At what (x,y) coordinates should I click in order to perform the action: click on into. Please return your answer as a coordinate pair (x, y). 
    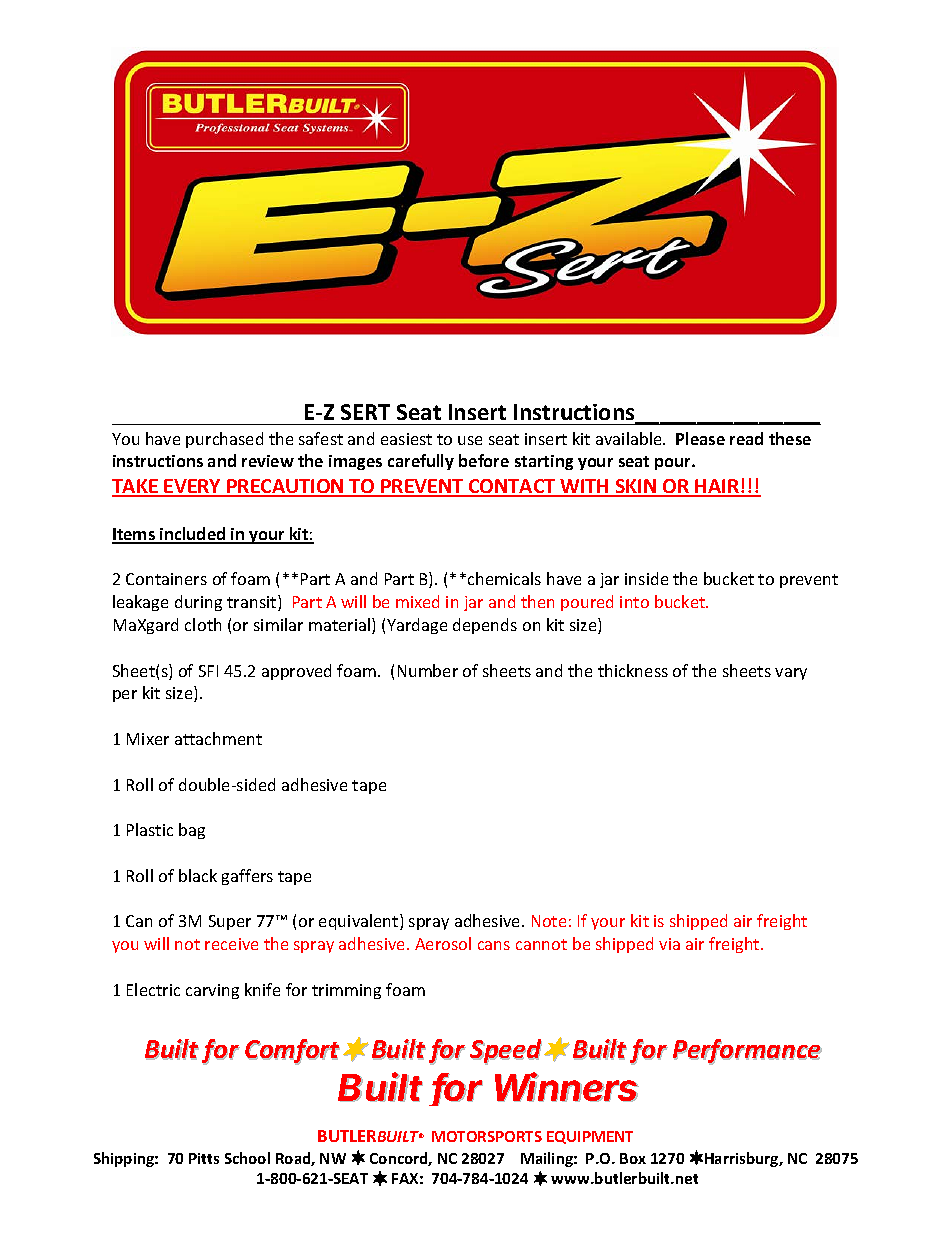
    Looking at the image, I should click on (634, 602).
